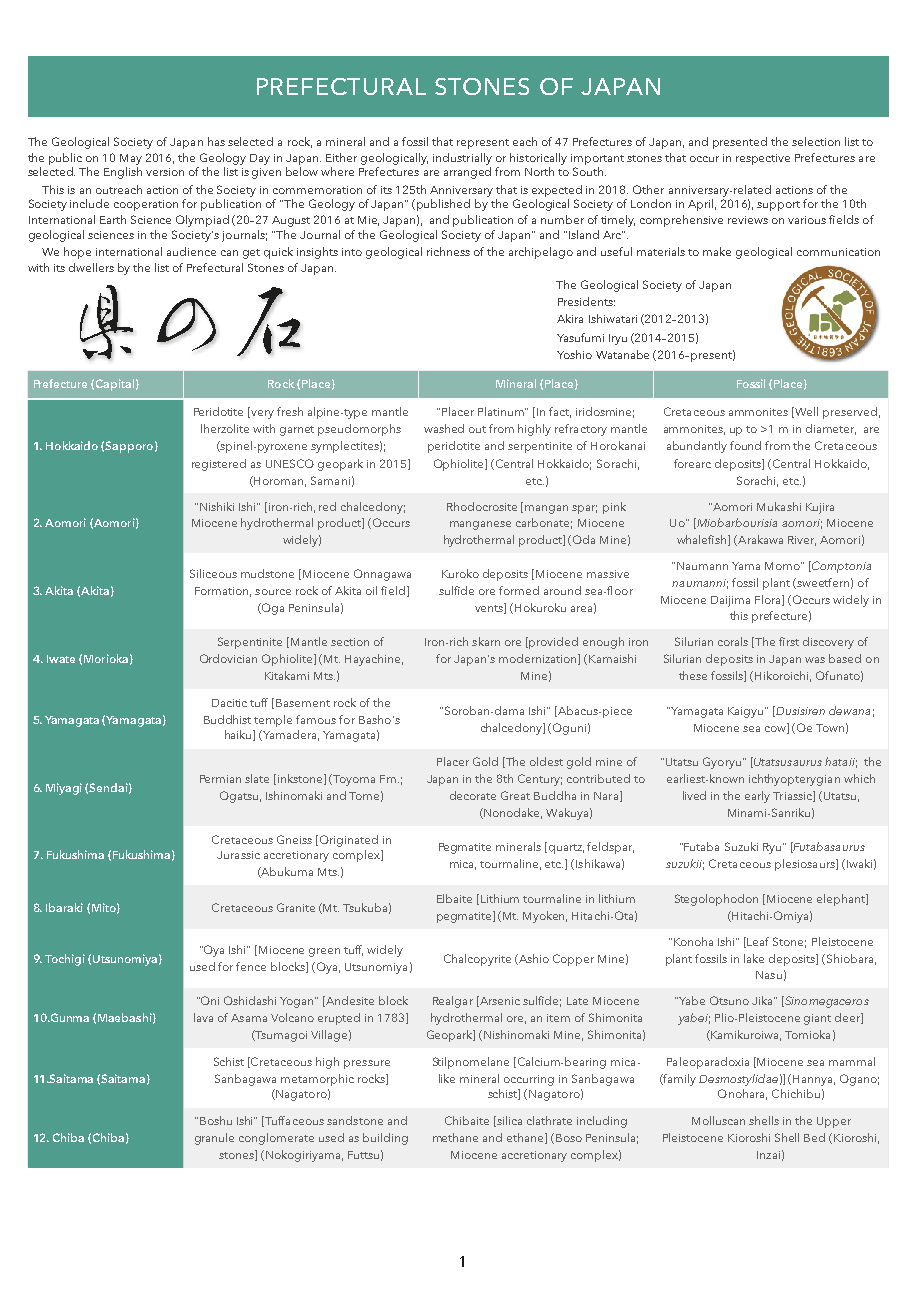 Image resolution: width=924 pixels, height=1308 pixels. Describe the element at coordinates (219, 465) in the page. I see `registered` at that location.
